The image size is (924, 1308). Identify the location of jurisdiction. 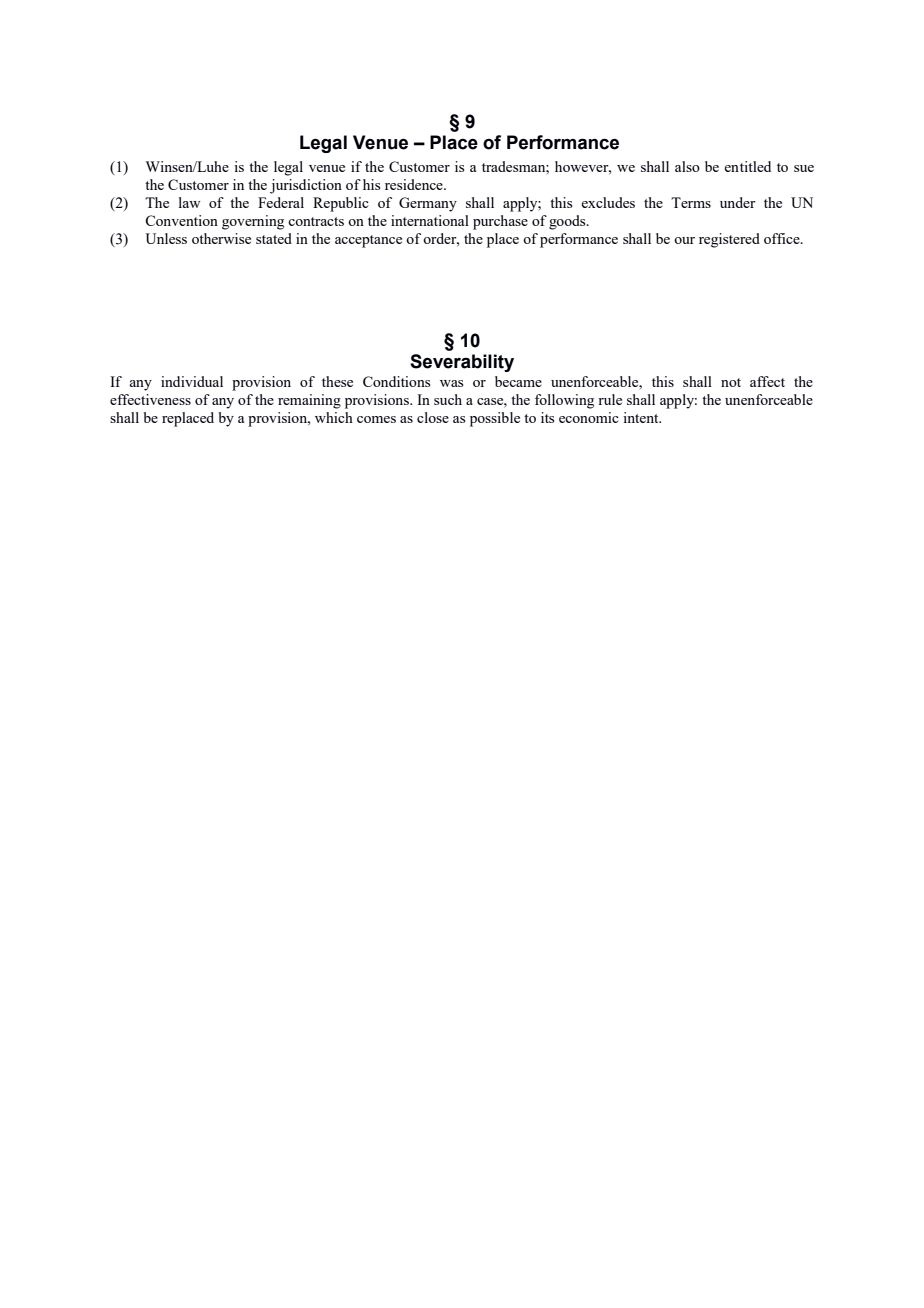
(306, 186).
